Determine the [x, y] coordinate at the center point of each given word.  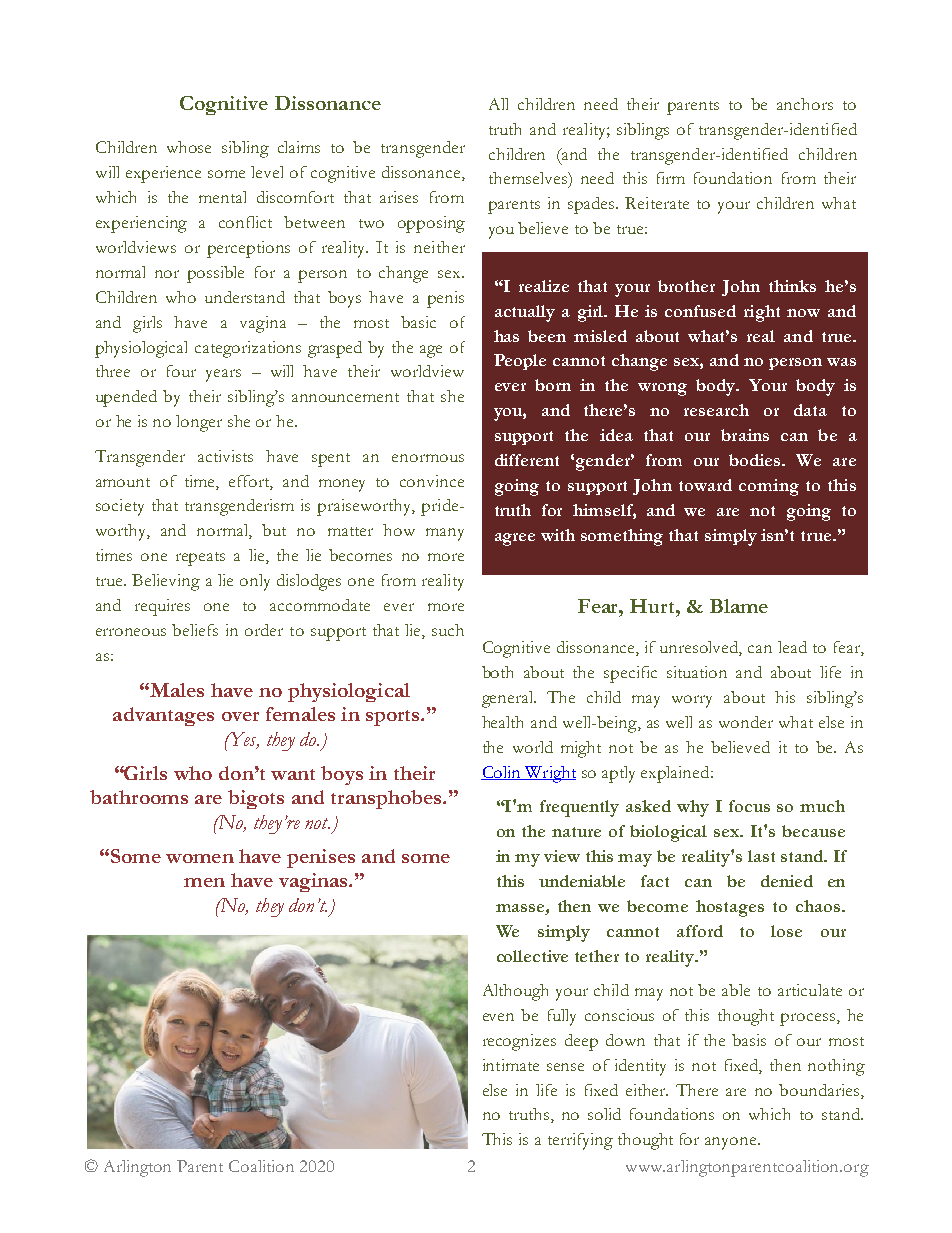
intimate [511, 1065]
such [448, 630]
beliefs [195, 630]
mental [222, 197]
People [520, 362]
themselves [529, 178]
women [200, 858]
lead [792, 647]
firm [671, 178]
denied [787, 881]
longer [199, 423]
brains [745, 435]
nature [576, 832]
